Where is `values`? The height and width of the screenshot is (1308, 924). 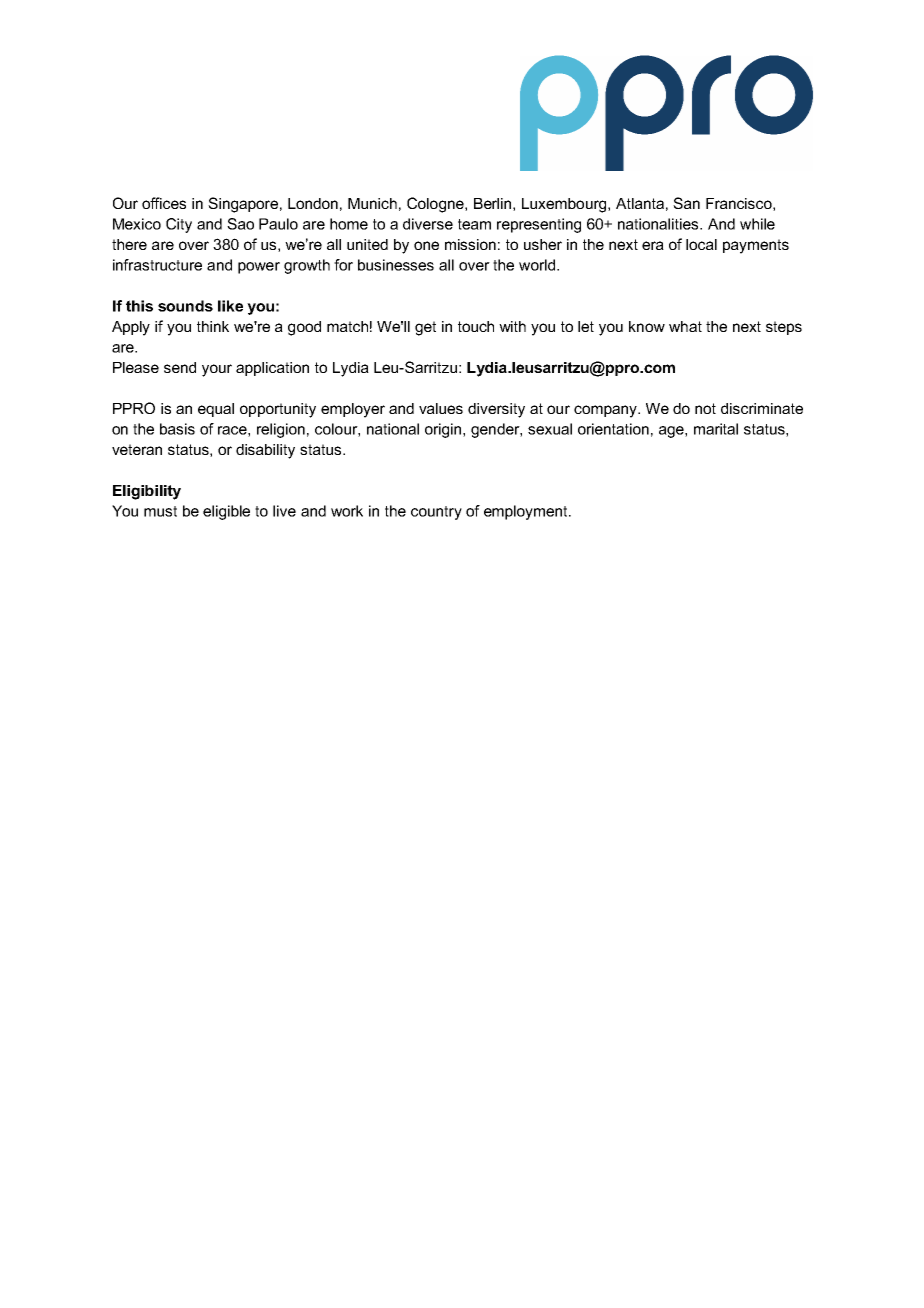
values is located at coordinates (441, 408).
